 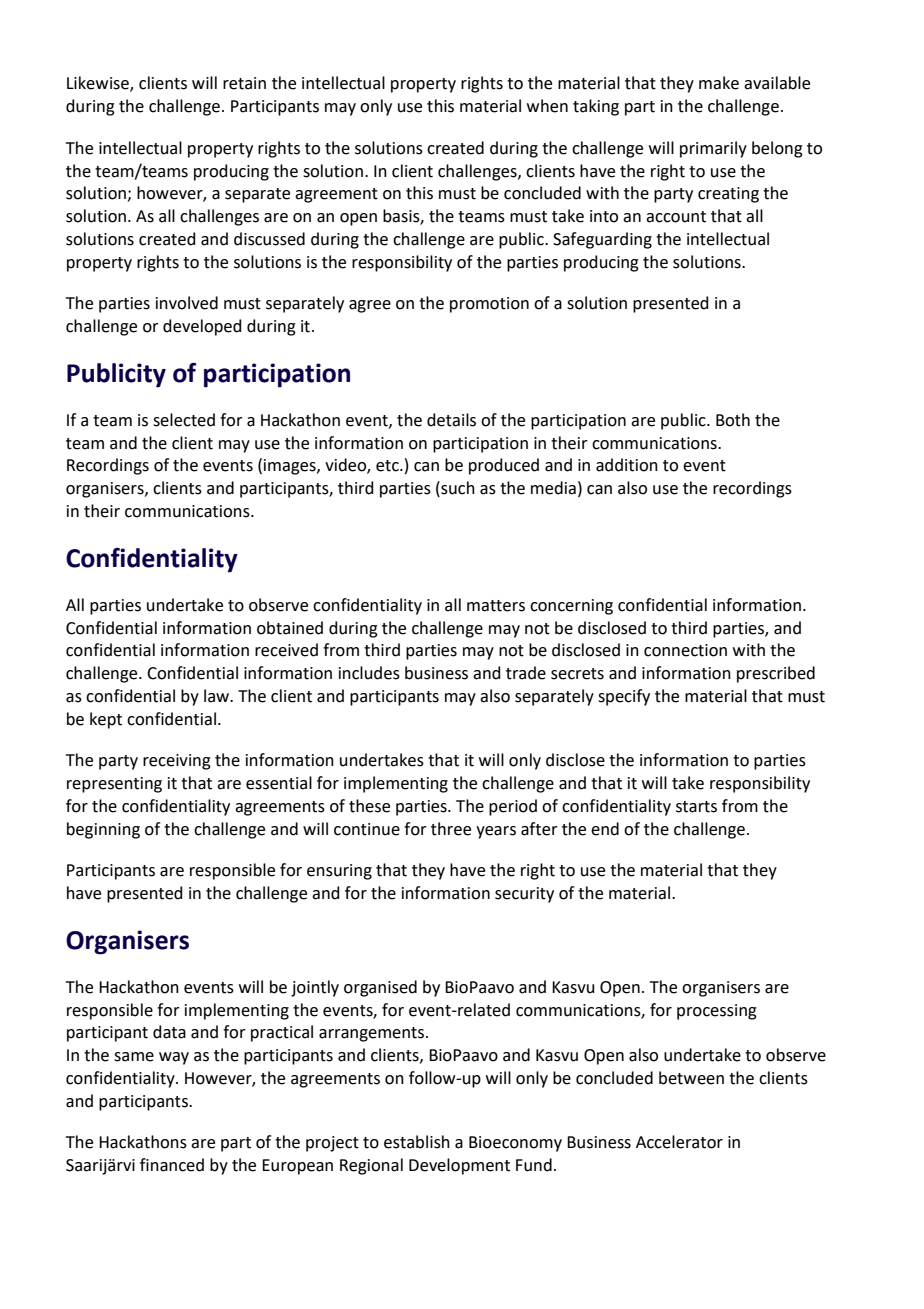 What do you see at coordinates (244, 83) in the image?
I see `retain` at bounding box center [244, 83].
